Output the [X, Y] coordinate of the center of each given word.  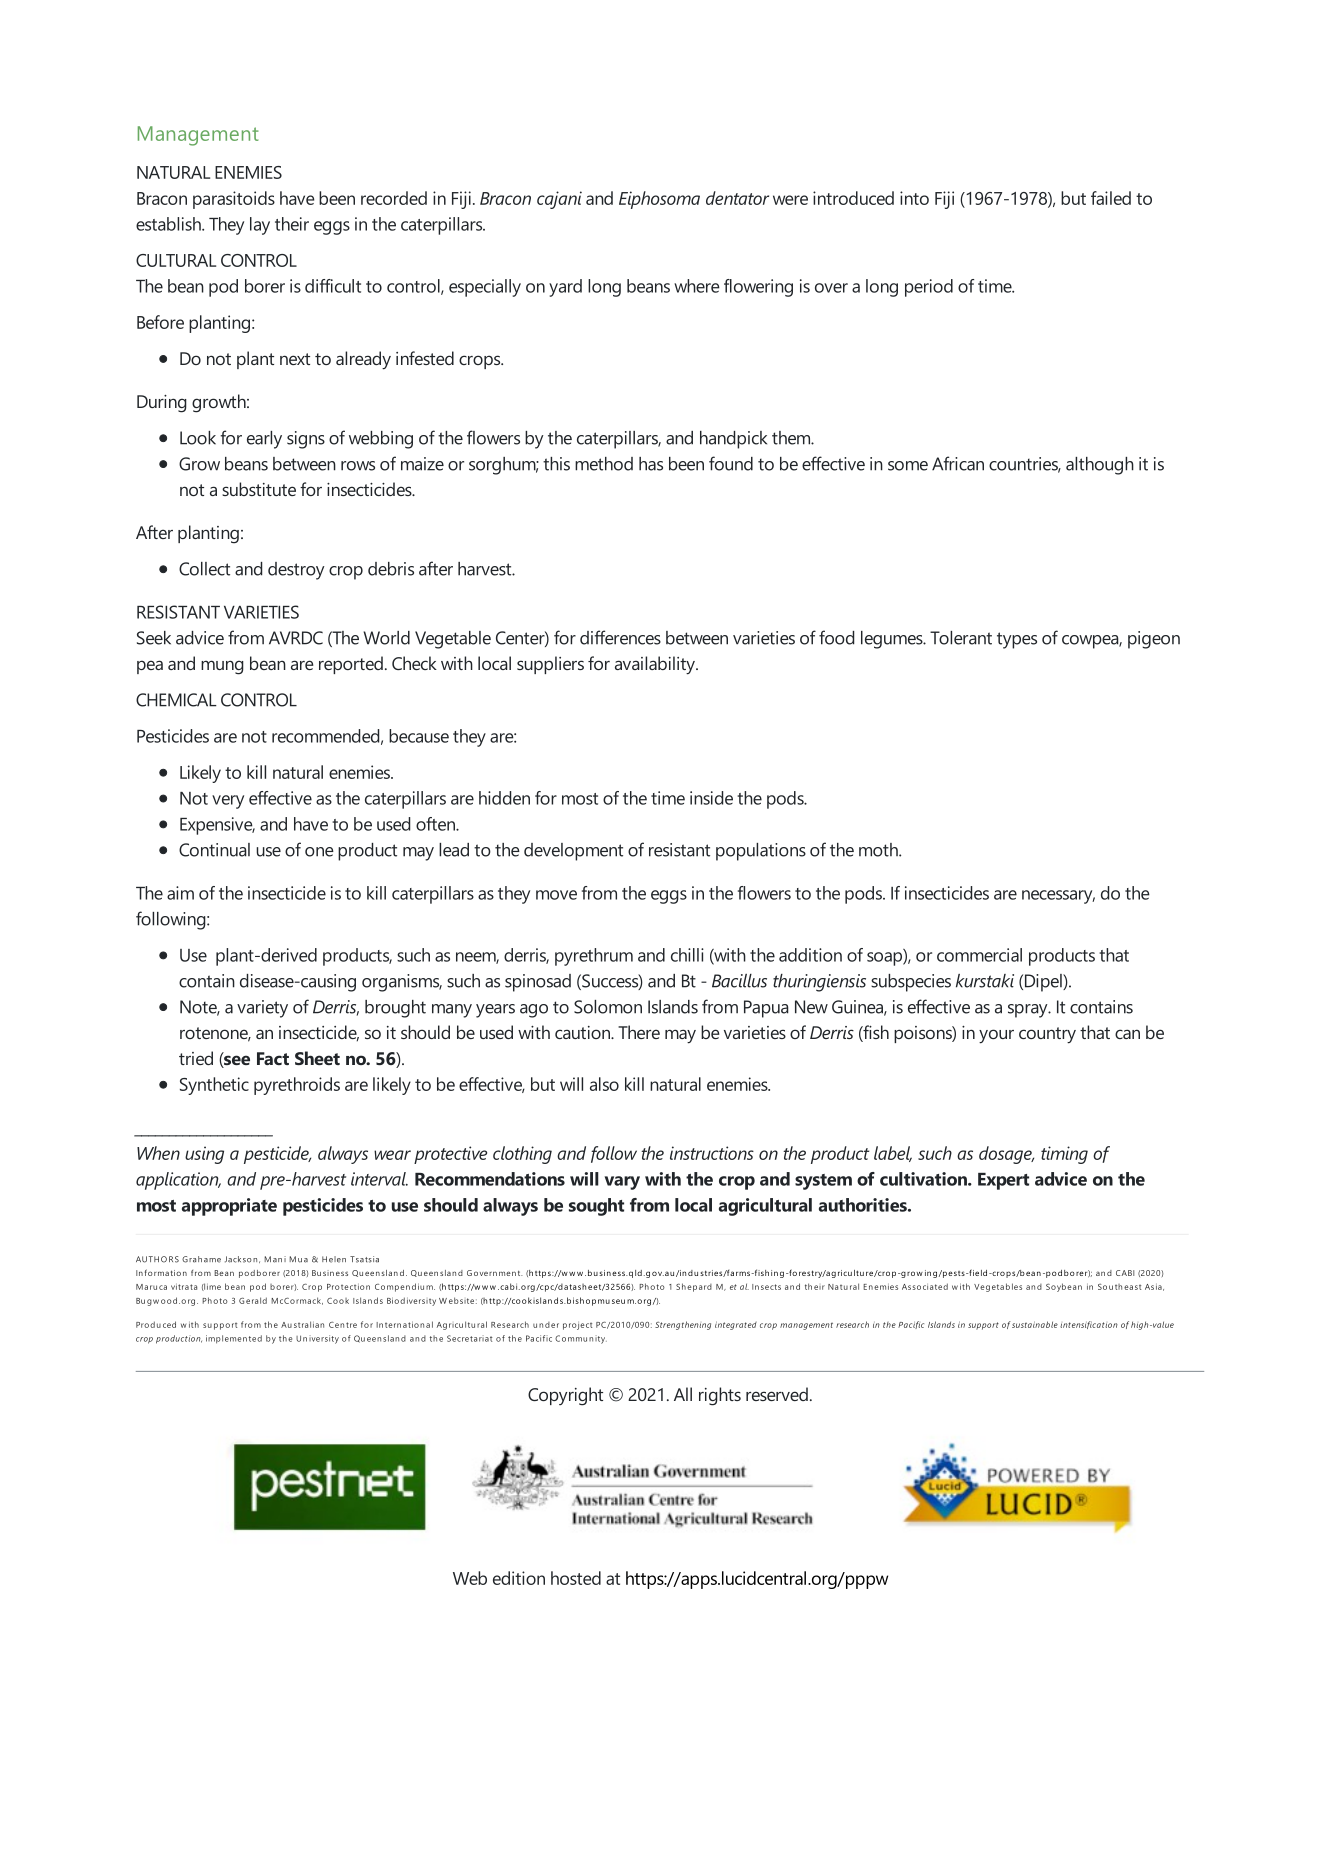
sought [596, 1207]
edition [519, 1578]
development [573, 852]
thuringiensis [819, 983]
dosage [1006, 1155]
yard [565, 288]
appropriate [229, 1207]
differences [620, 637]
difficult [333, 286]
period [929, 288]
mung [222, 667]
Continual [214, 850]
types [1017, 640]
